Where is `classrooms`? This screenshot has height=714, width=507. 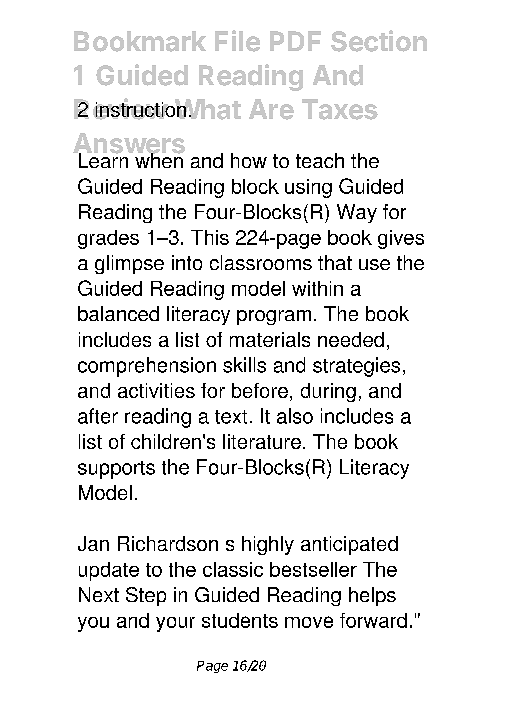 classrooms is located at coordinates (261, 262).
